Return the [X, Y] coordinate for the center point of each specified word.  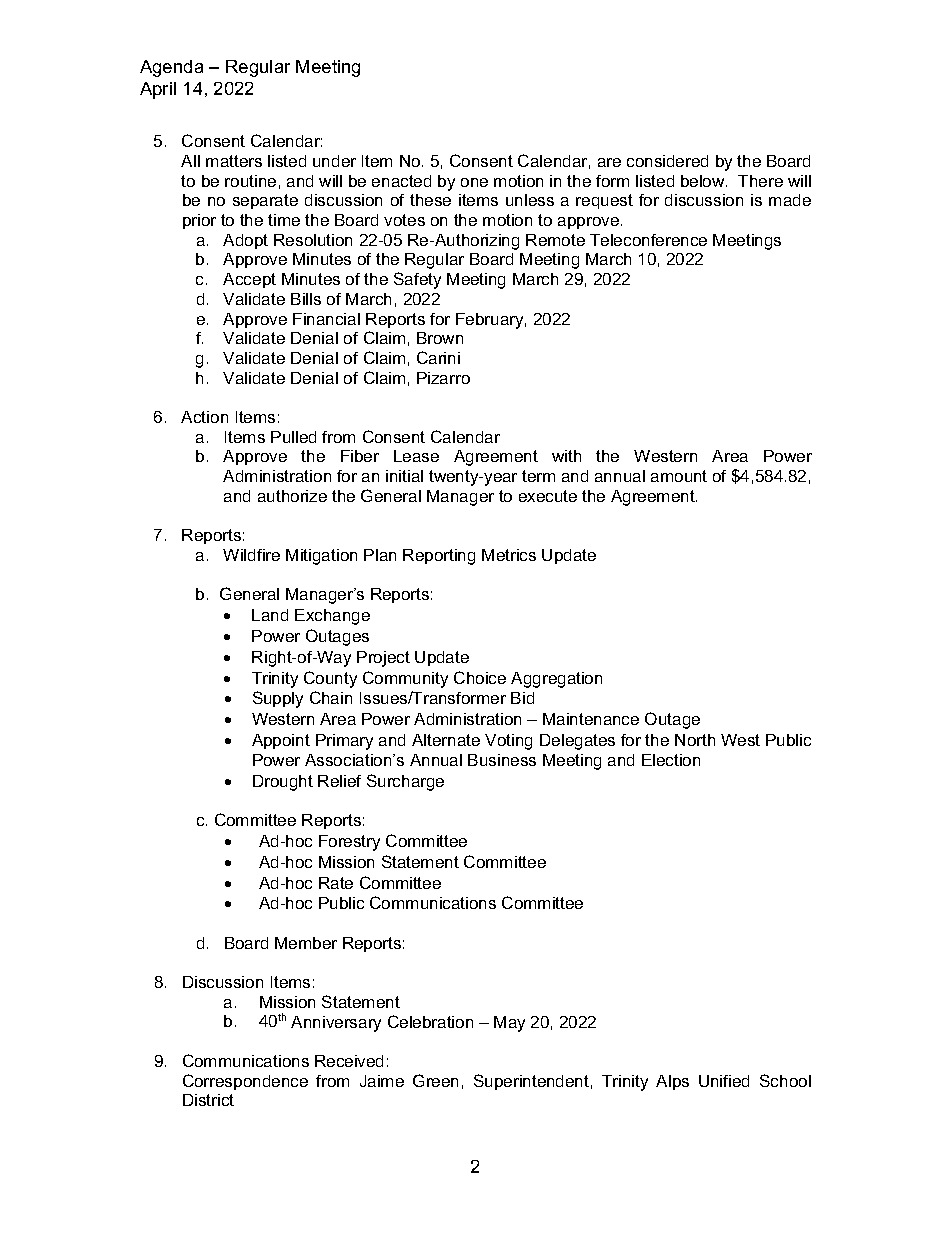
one [474, 182]
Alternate [446, 740]
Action [204, 417]
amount [679, 476]
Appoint [281, 741]
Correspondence [245, 1082]
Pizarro [443, 378]
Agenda [171, 68]
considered [667, 161]
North [695, 740]
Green [435, 1080]
